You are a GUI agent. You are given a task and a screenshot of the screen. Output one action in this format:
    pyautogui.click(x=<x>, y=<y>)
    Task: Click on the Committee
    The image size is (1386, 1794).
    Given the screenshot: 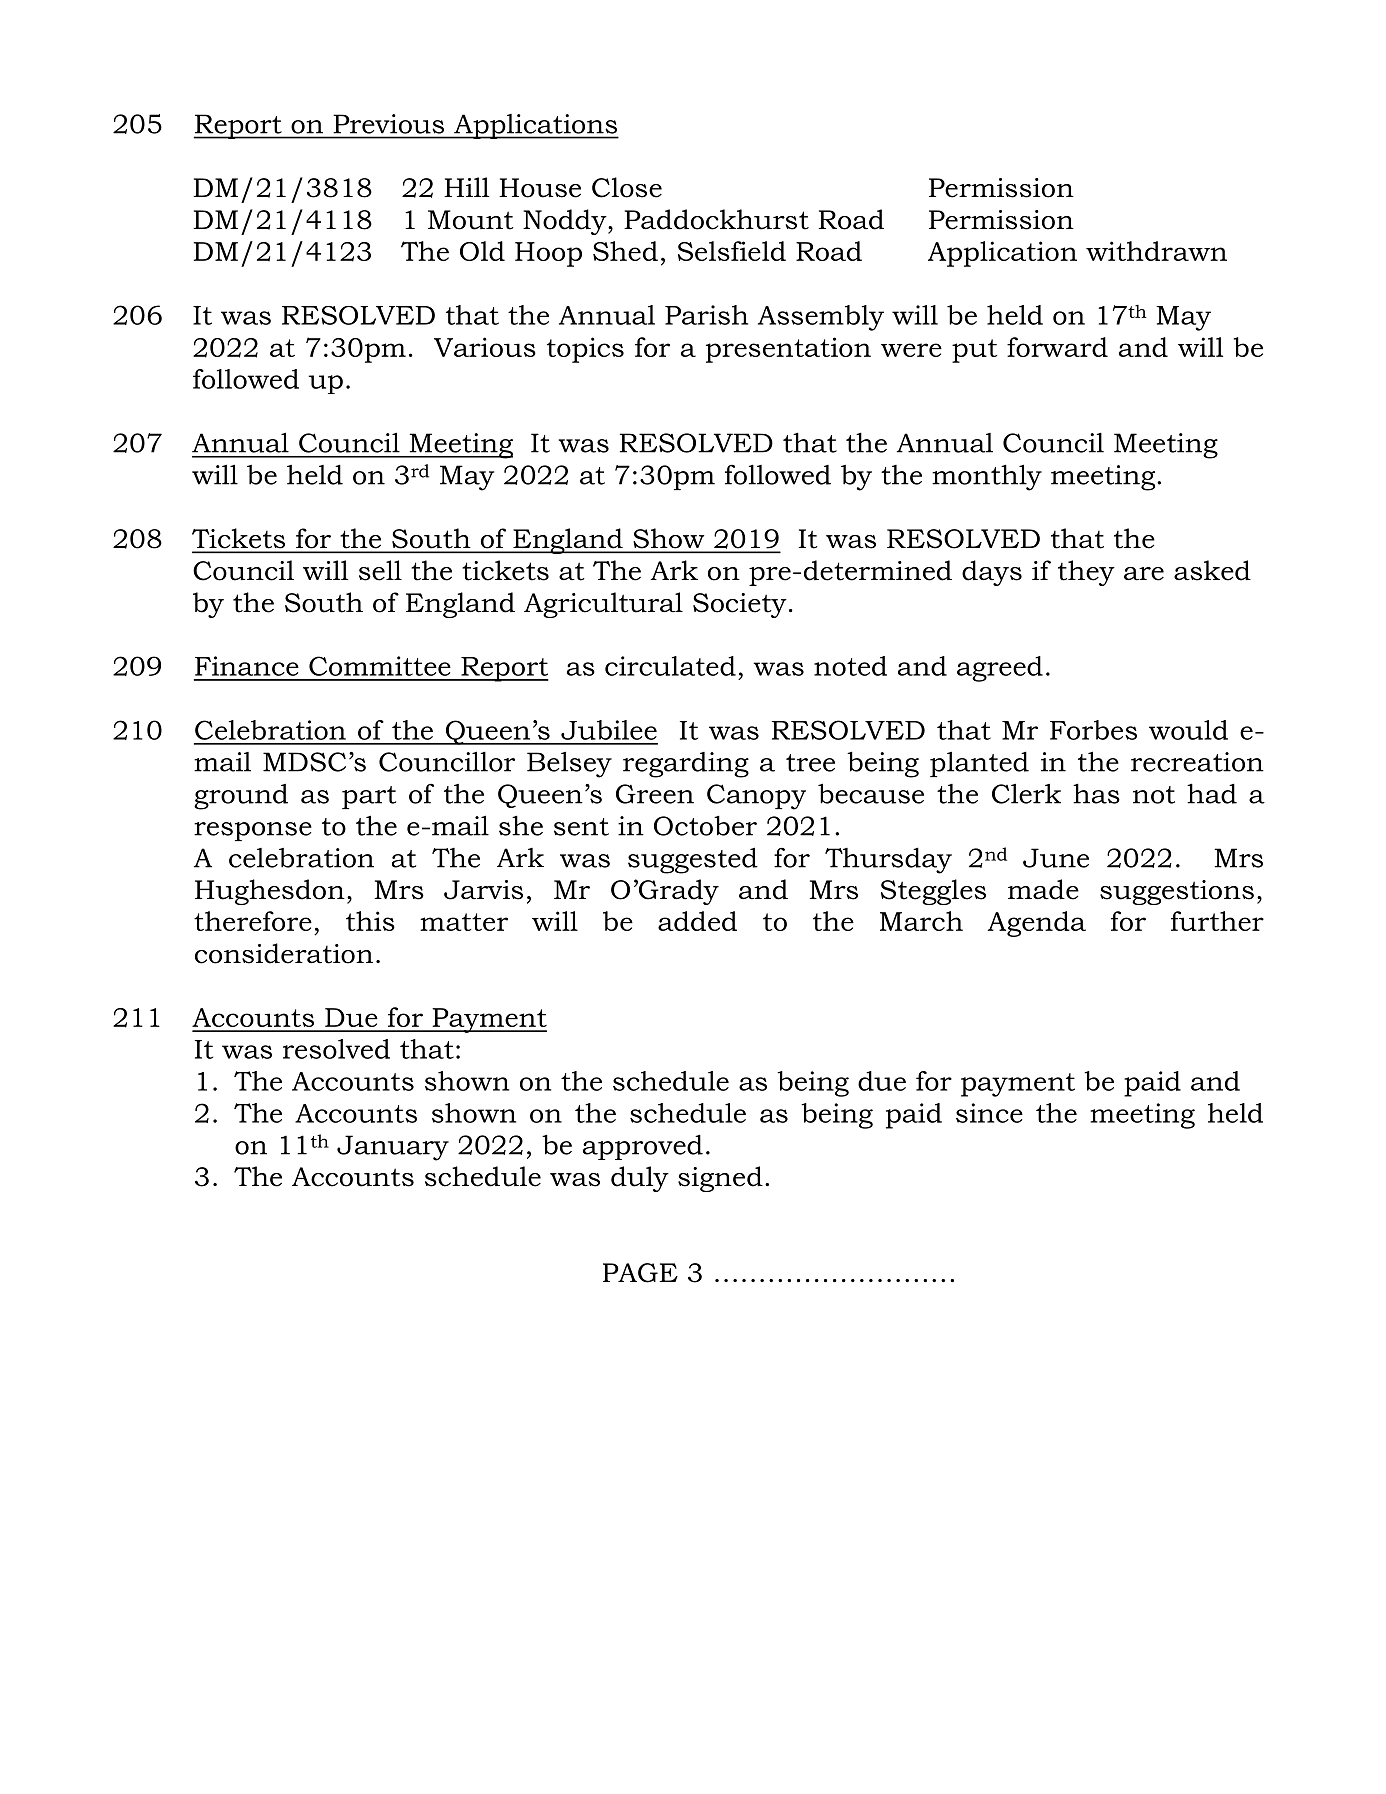 What is the action you would take?
    pyautogui.click(x=380, y=666)
